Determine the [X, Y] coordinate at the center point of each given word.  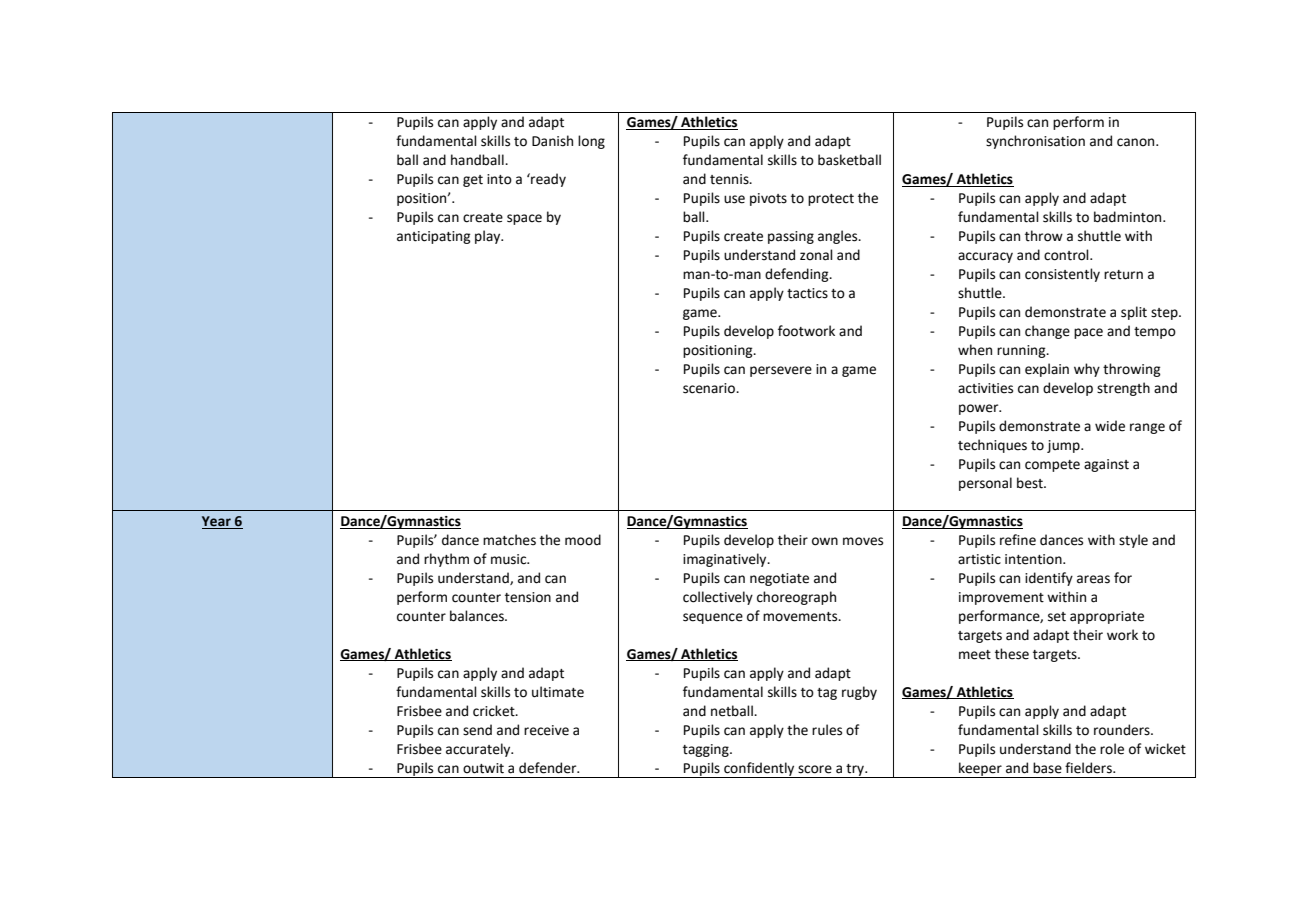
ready [547, 180]
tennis [730, 179]
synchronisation [1035, 142]
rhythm [446, 560]
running [1022, 351]
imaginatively [726, 560]
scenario [710, 388]
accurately [479, 750]
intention [1034, 559]
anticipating [434, 237]
